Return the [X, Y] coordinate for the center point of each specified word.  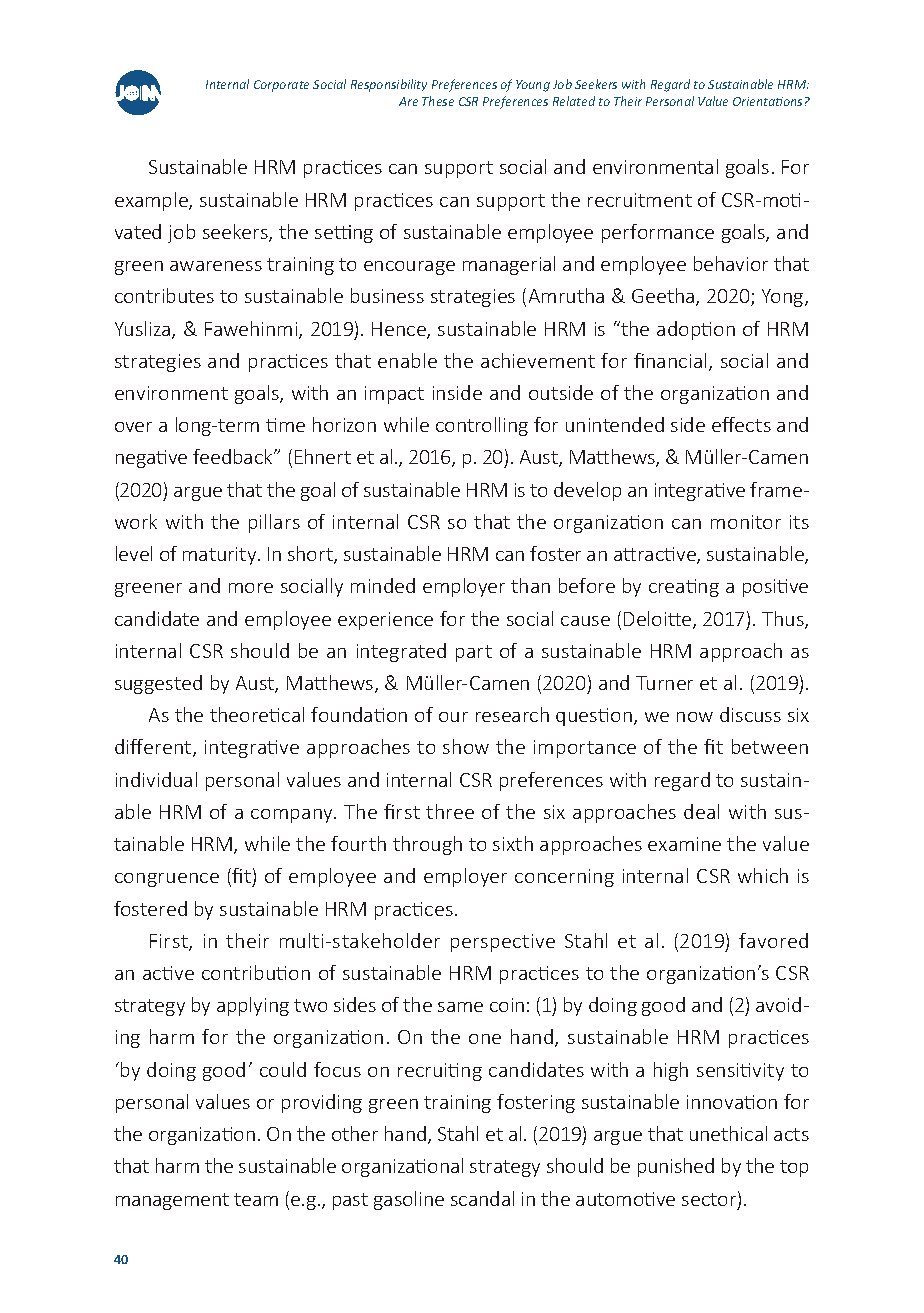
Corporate [281, 86]
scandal [482, 1198]
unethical [728, 1133]
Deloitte [659, 620]
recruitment [640, 200]
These [438, 101]
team [256, 1199]
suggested [158, 684]
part [474, 653]
